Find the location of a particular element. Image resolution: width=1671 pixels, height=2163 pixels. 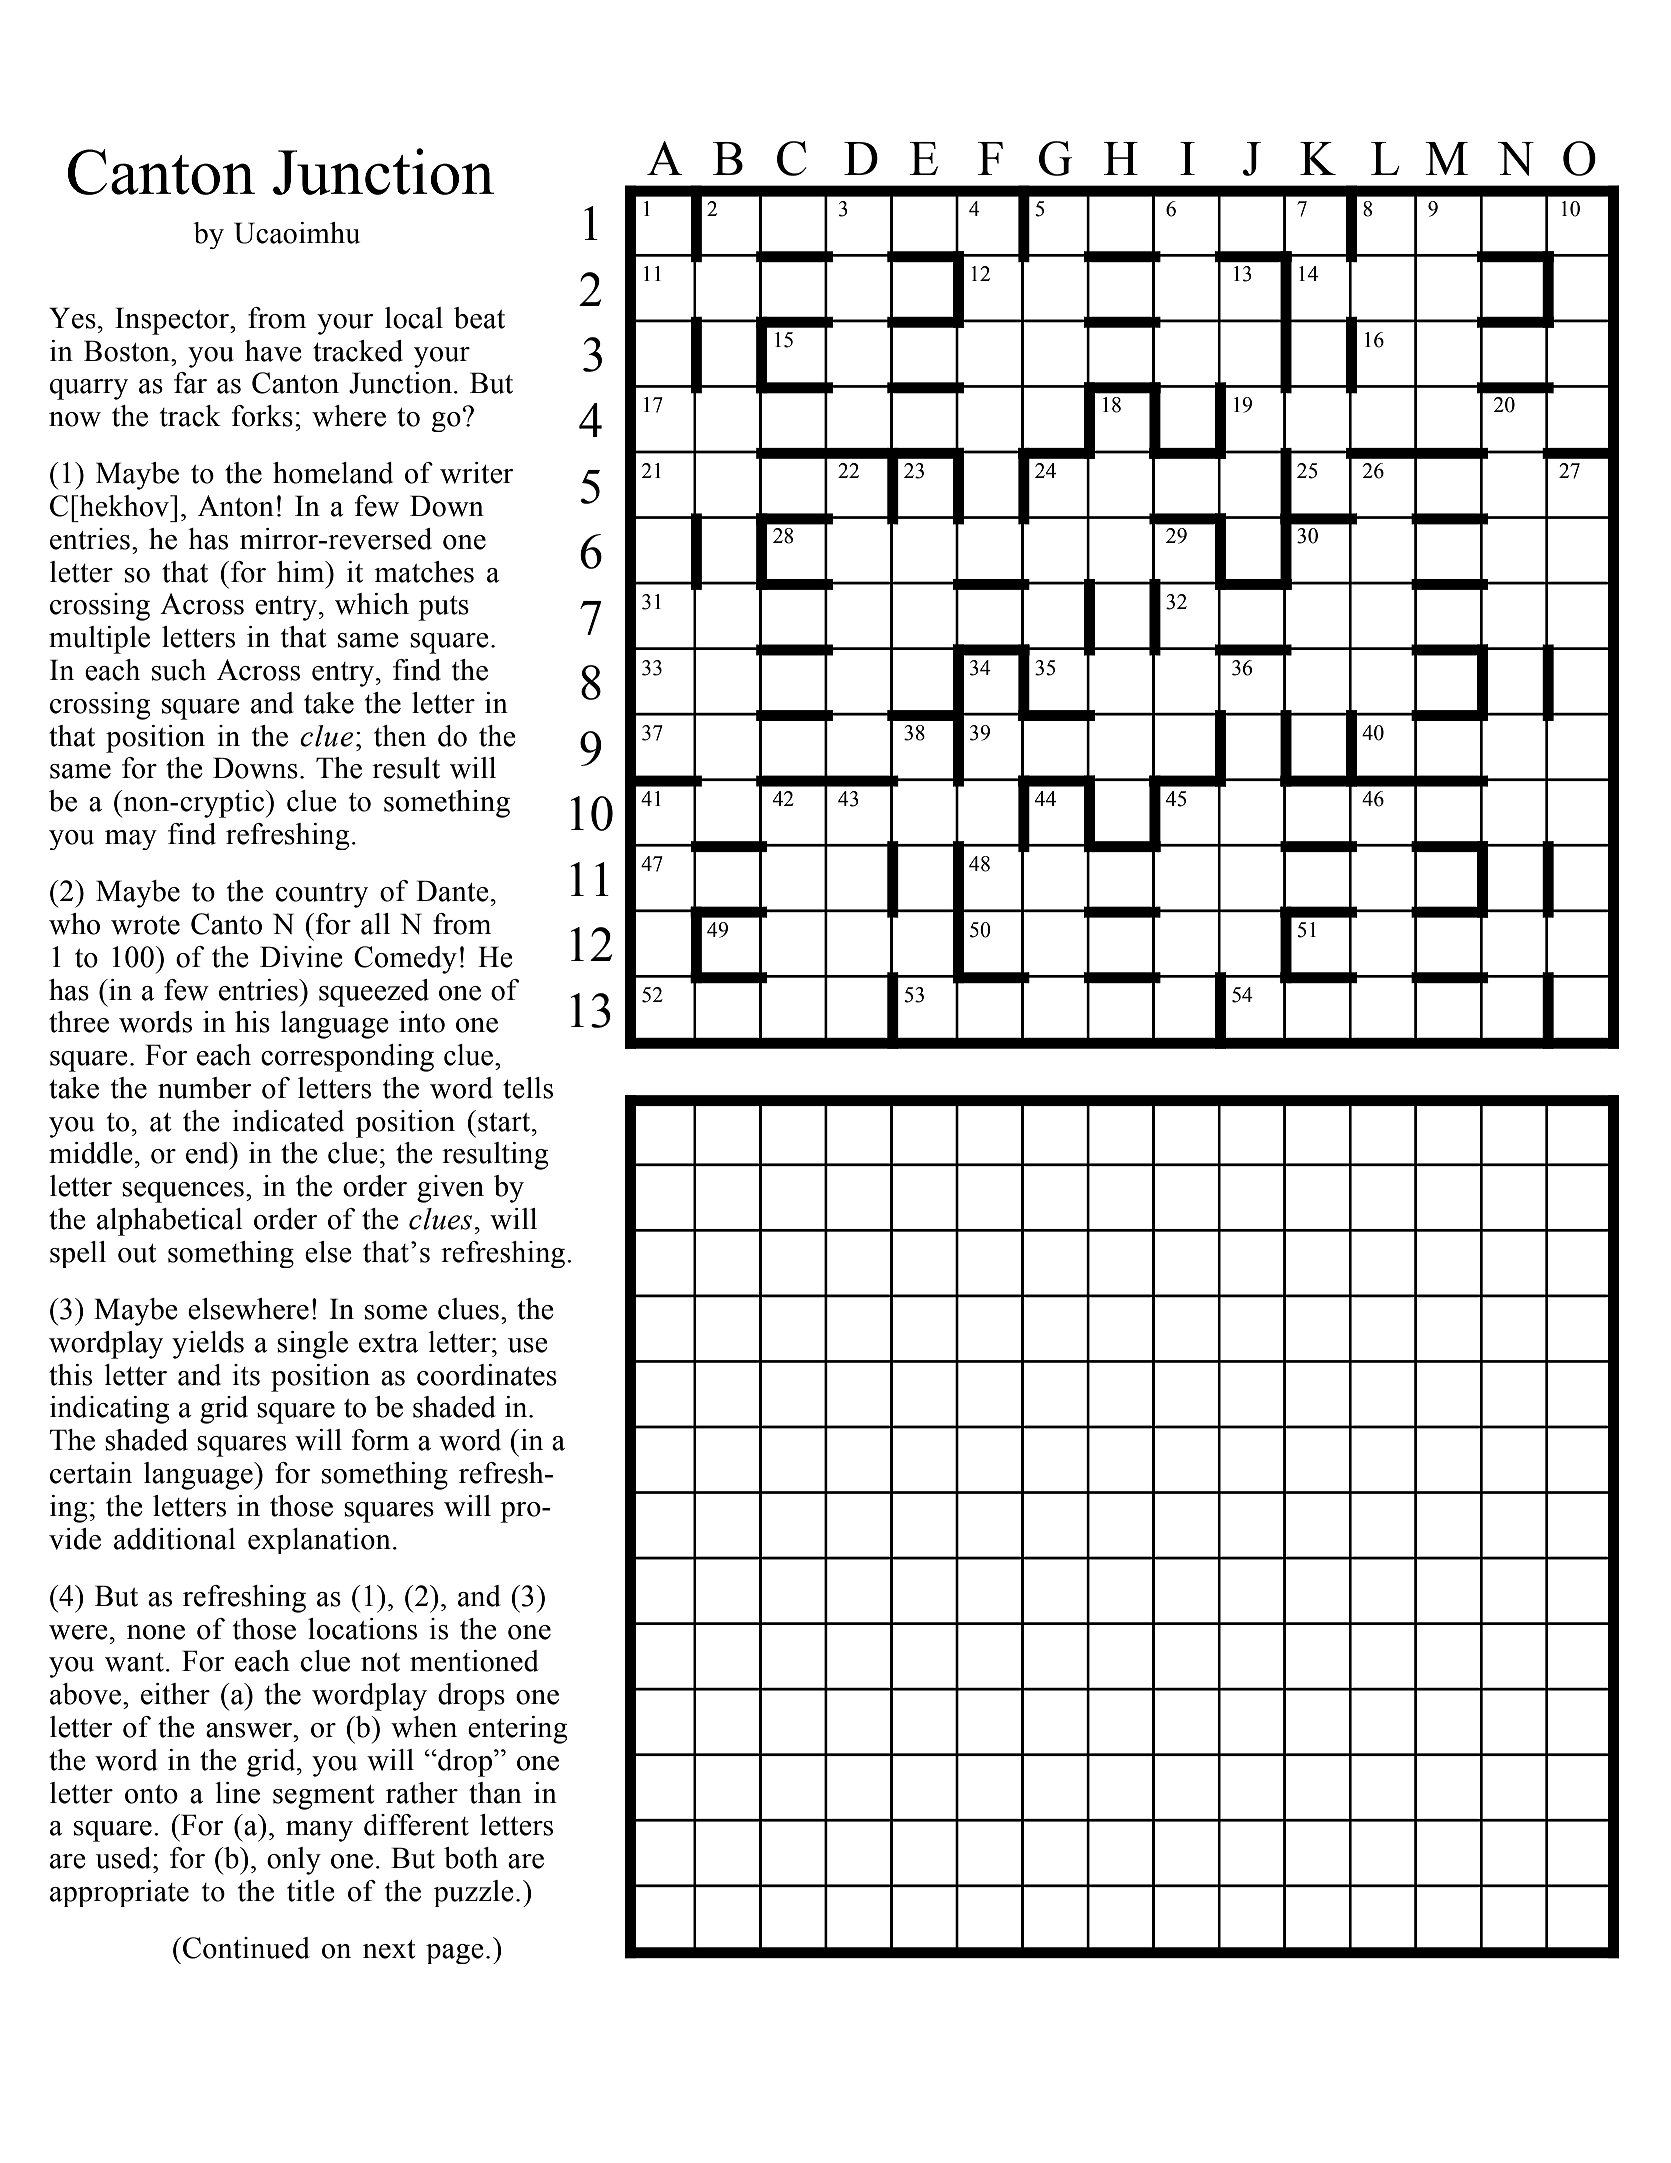

middle is located at coordinates (91, 1153).
